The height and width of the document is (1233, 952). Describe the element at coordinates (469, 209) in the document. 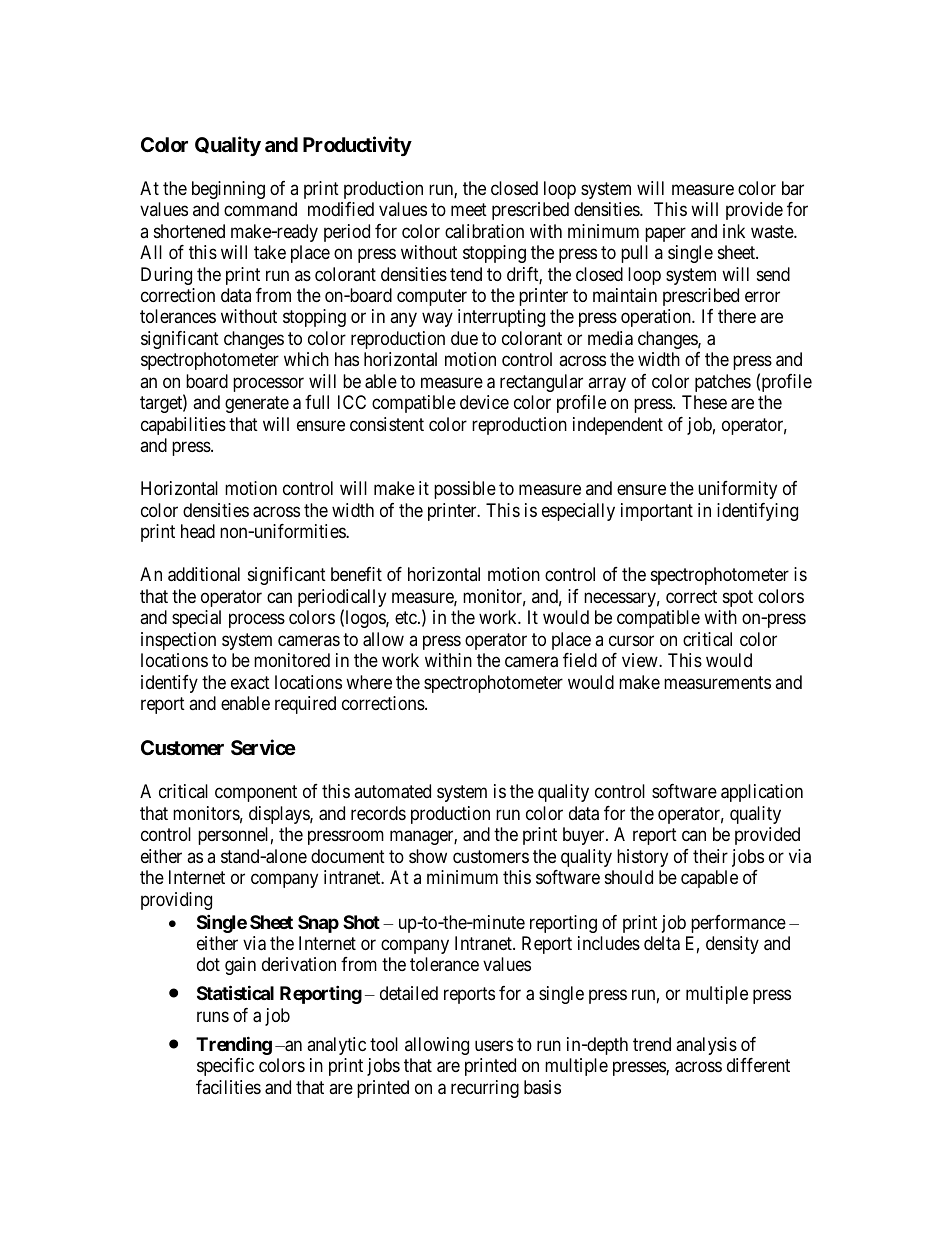

I see `meet` at that location.
